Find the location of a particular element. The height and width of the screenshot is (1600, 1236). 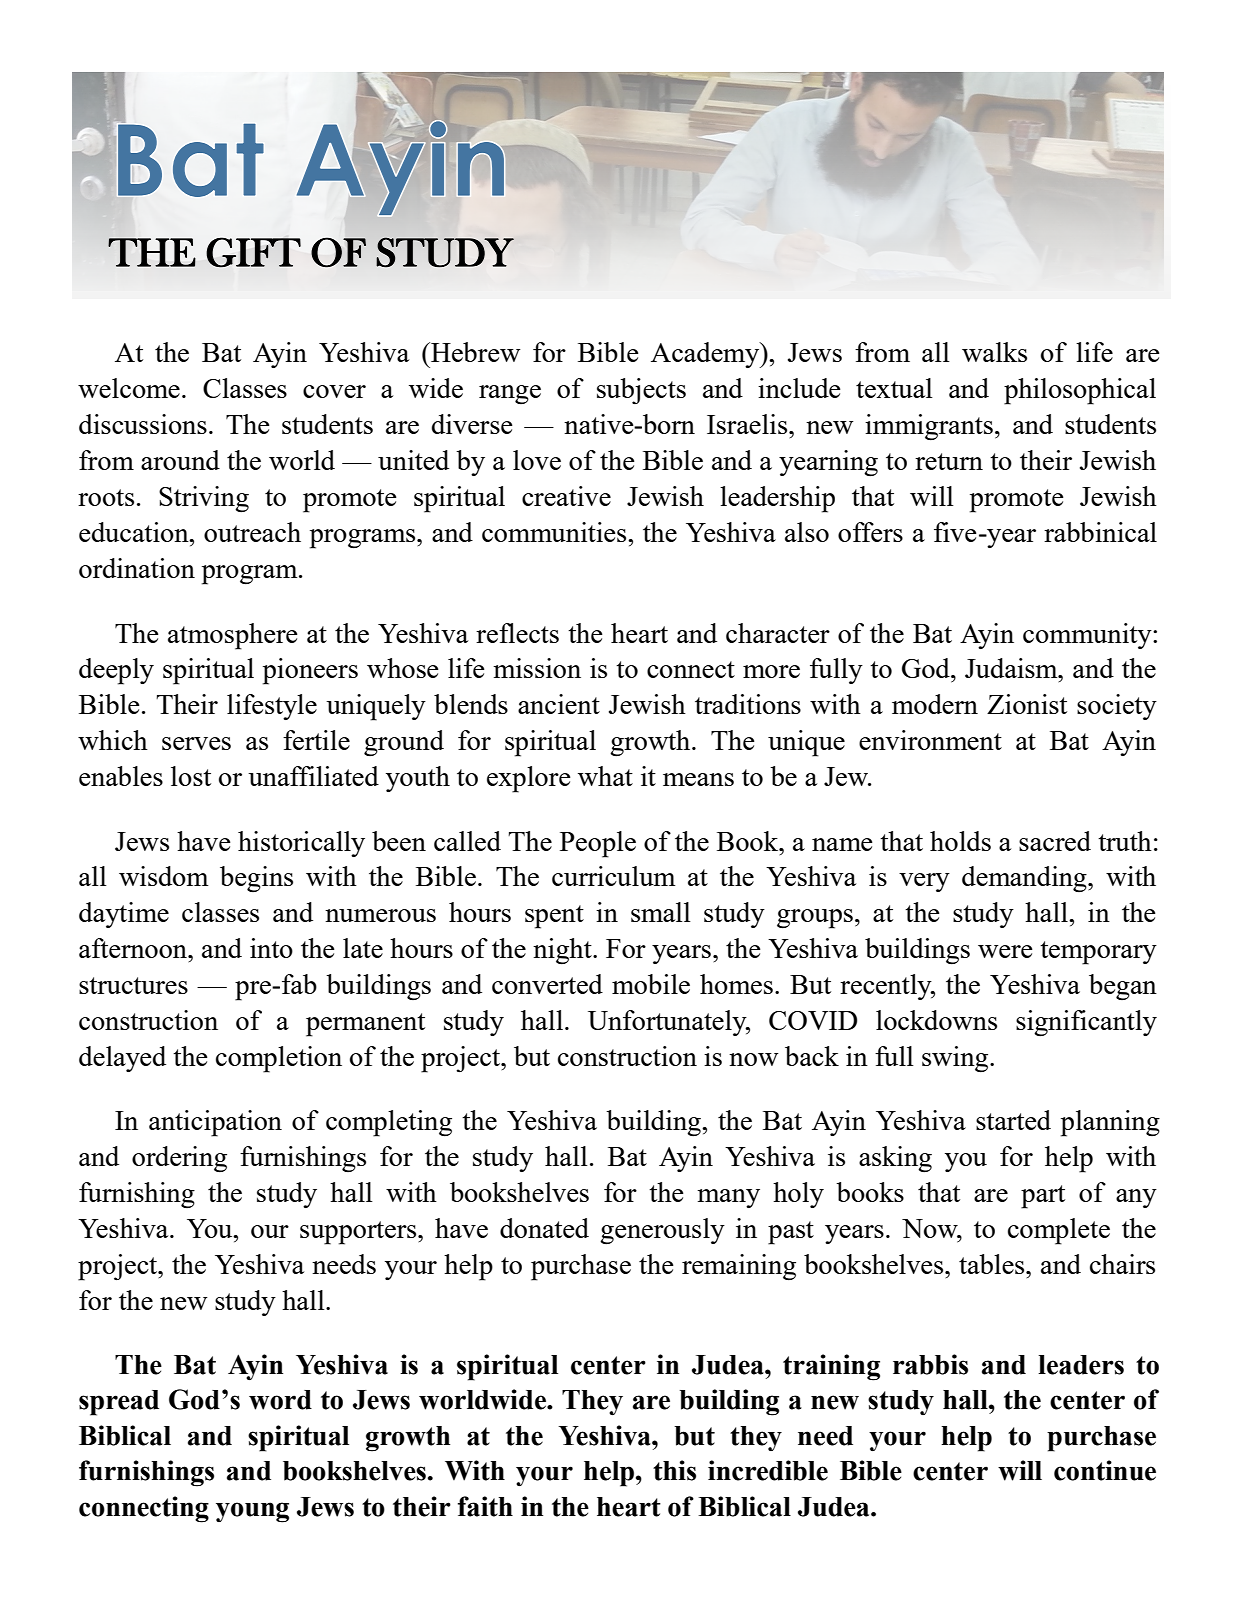

Judaism is located at coordinates (1012, 668).
